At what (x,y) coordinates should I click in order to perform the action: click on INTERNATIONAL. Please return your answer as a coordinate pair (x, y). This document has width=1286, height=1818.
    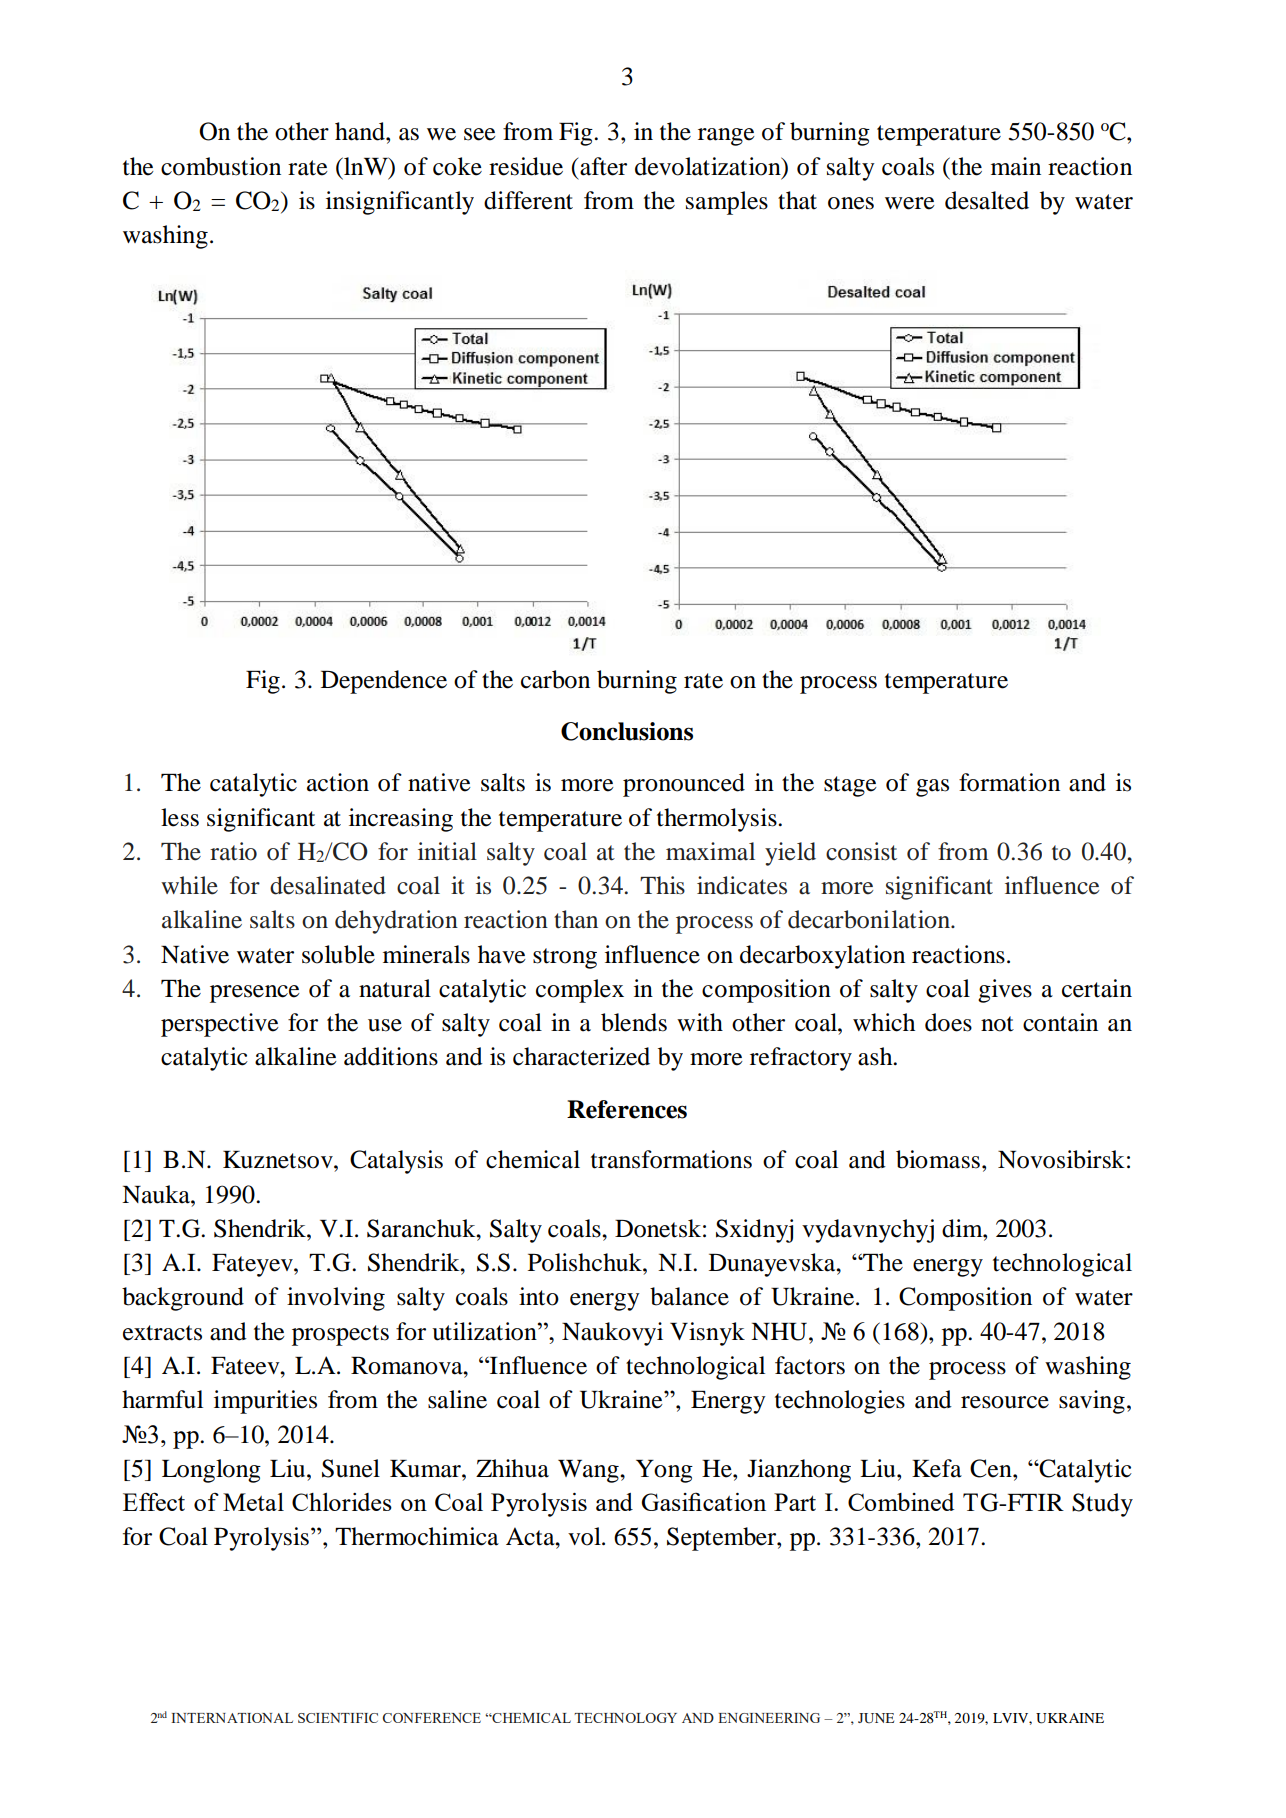
    Looking at the image, I should click on (232, 1718).
